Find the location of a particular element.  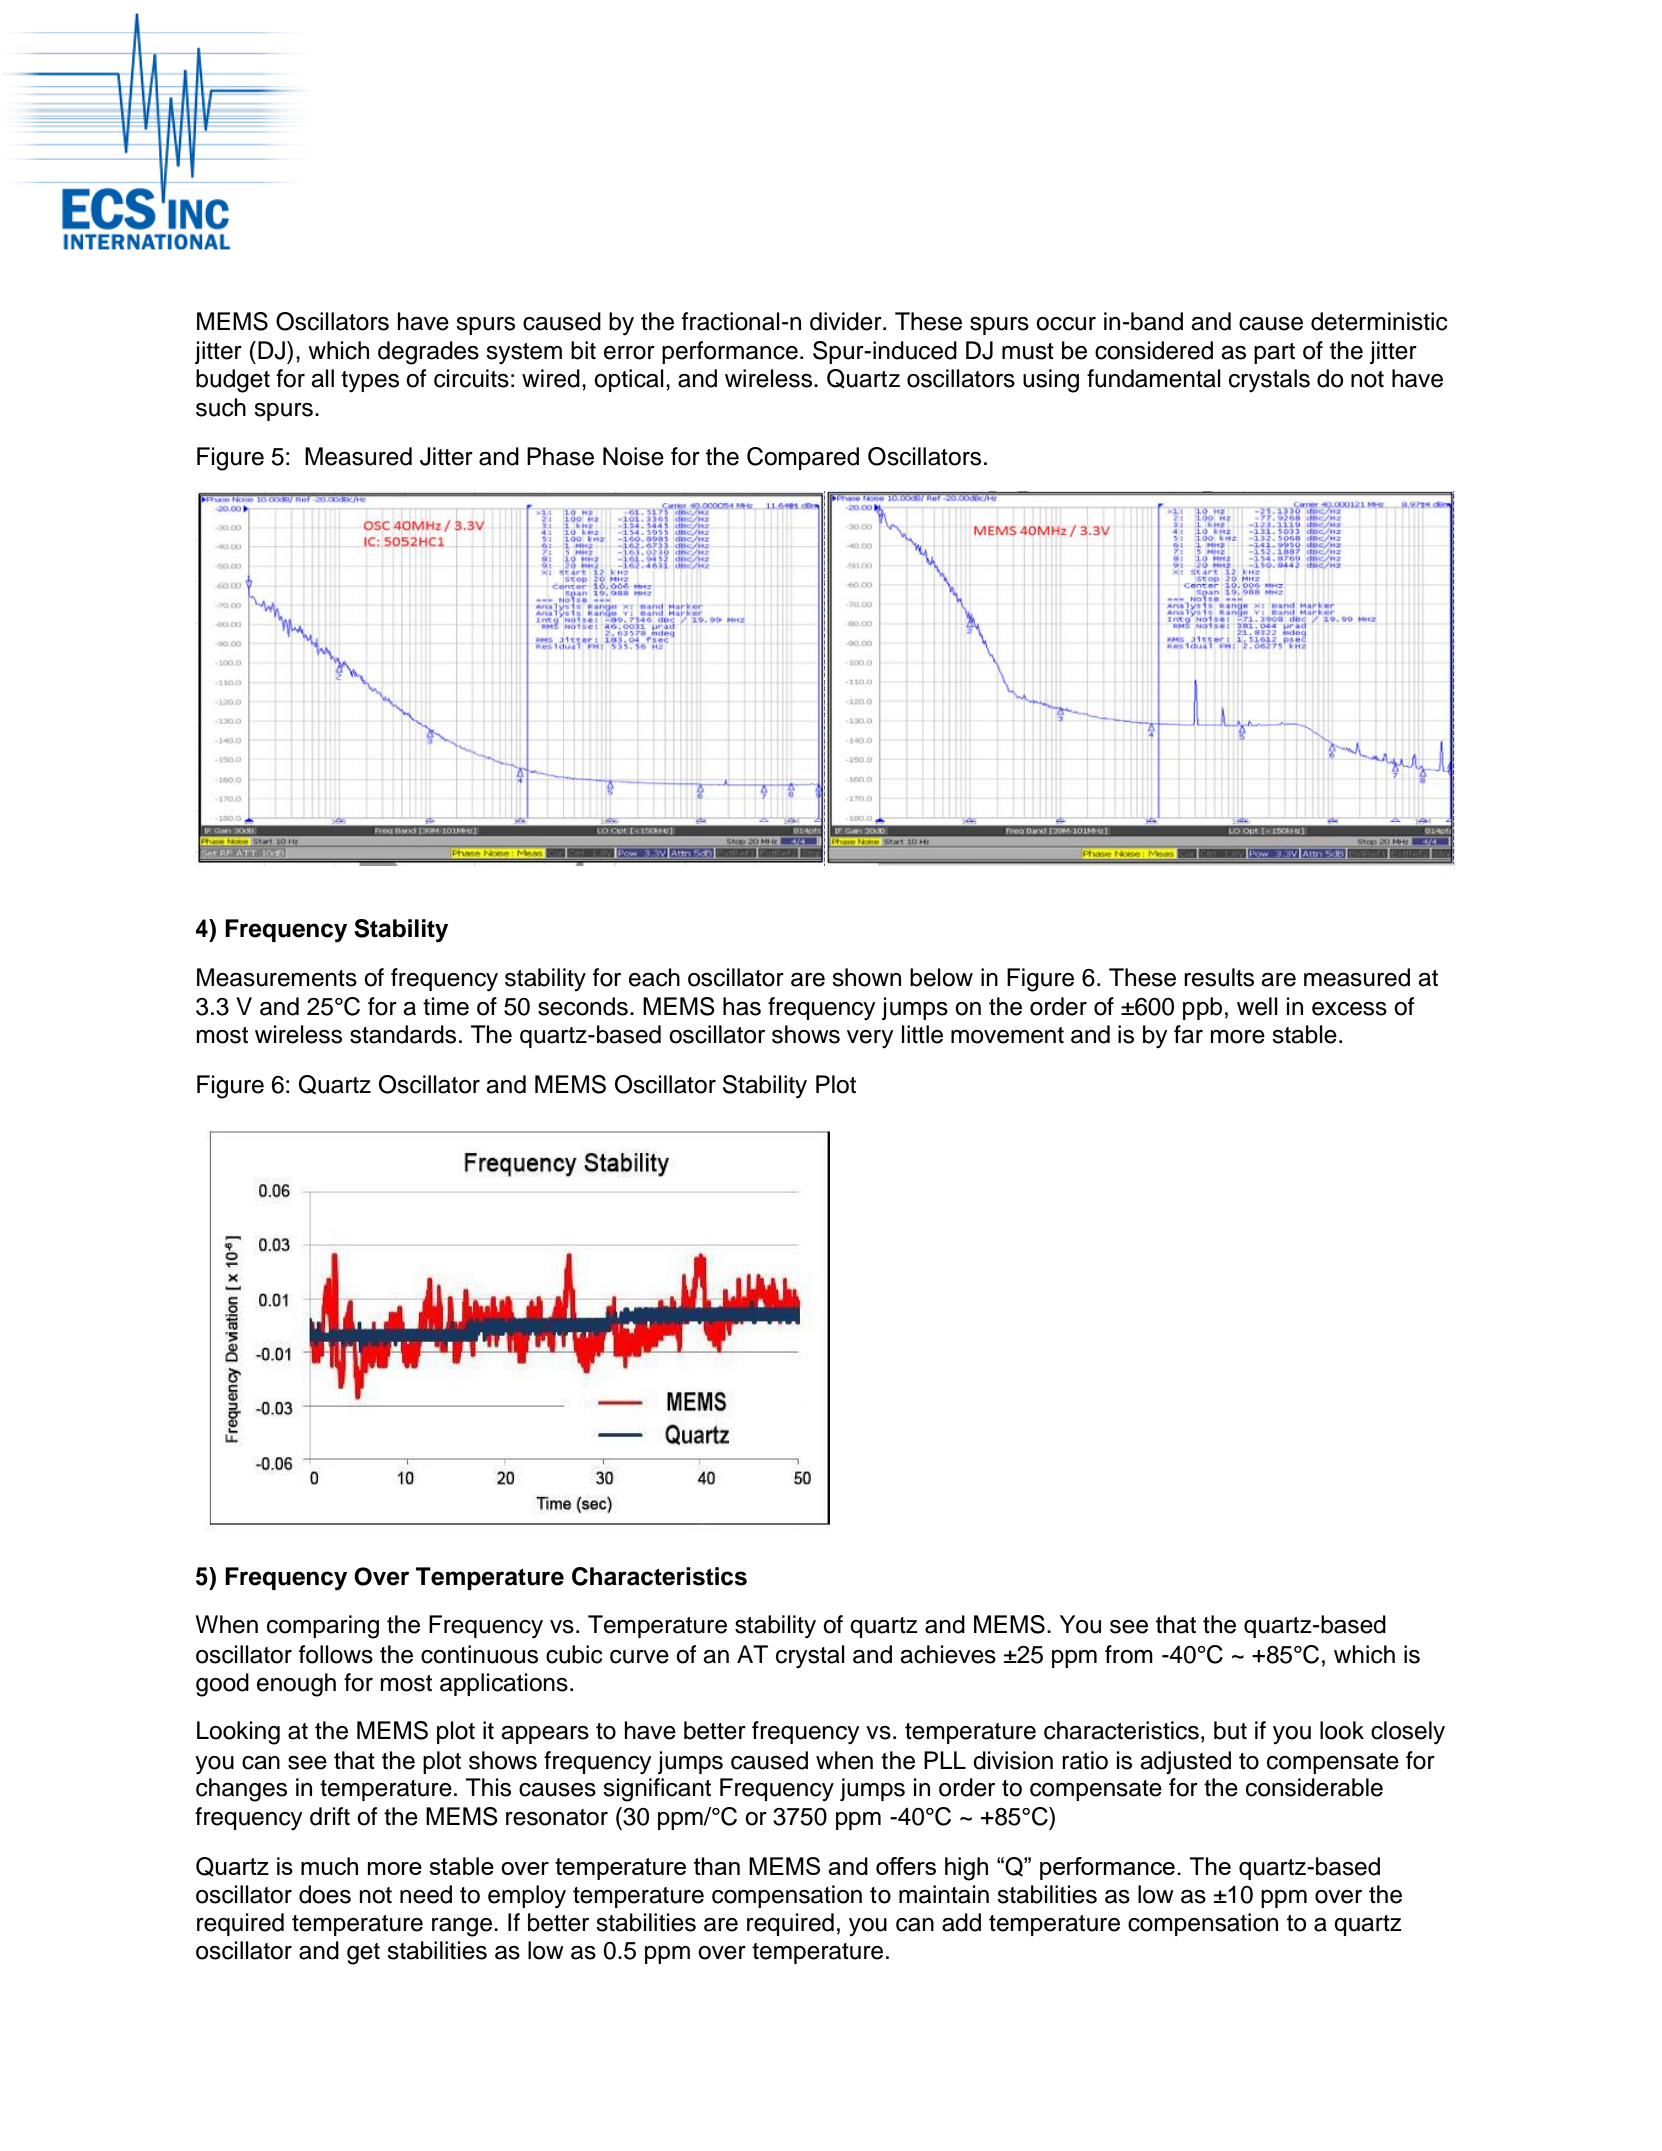

much is located at coordinates (329, 1866).
